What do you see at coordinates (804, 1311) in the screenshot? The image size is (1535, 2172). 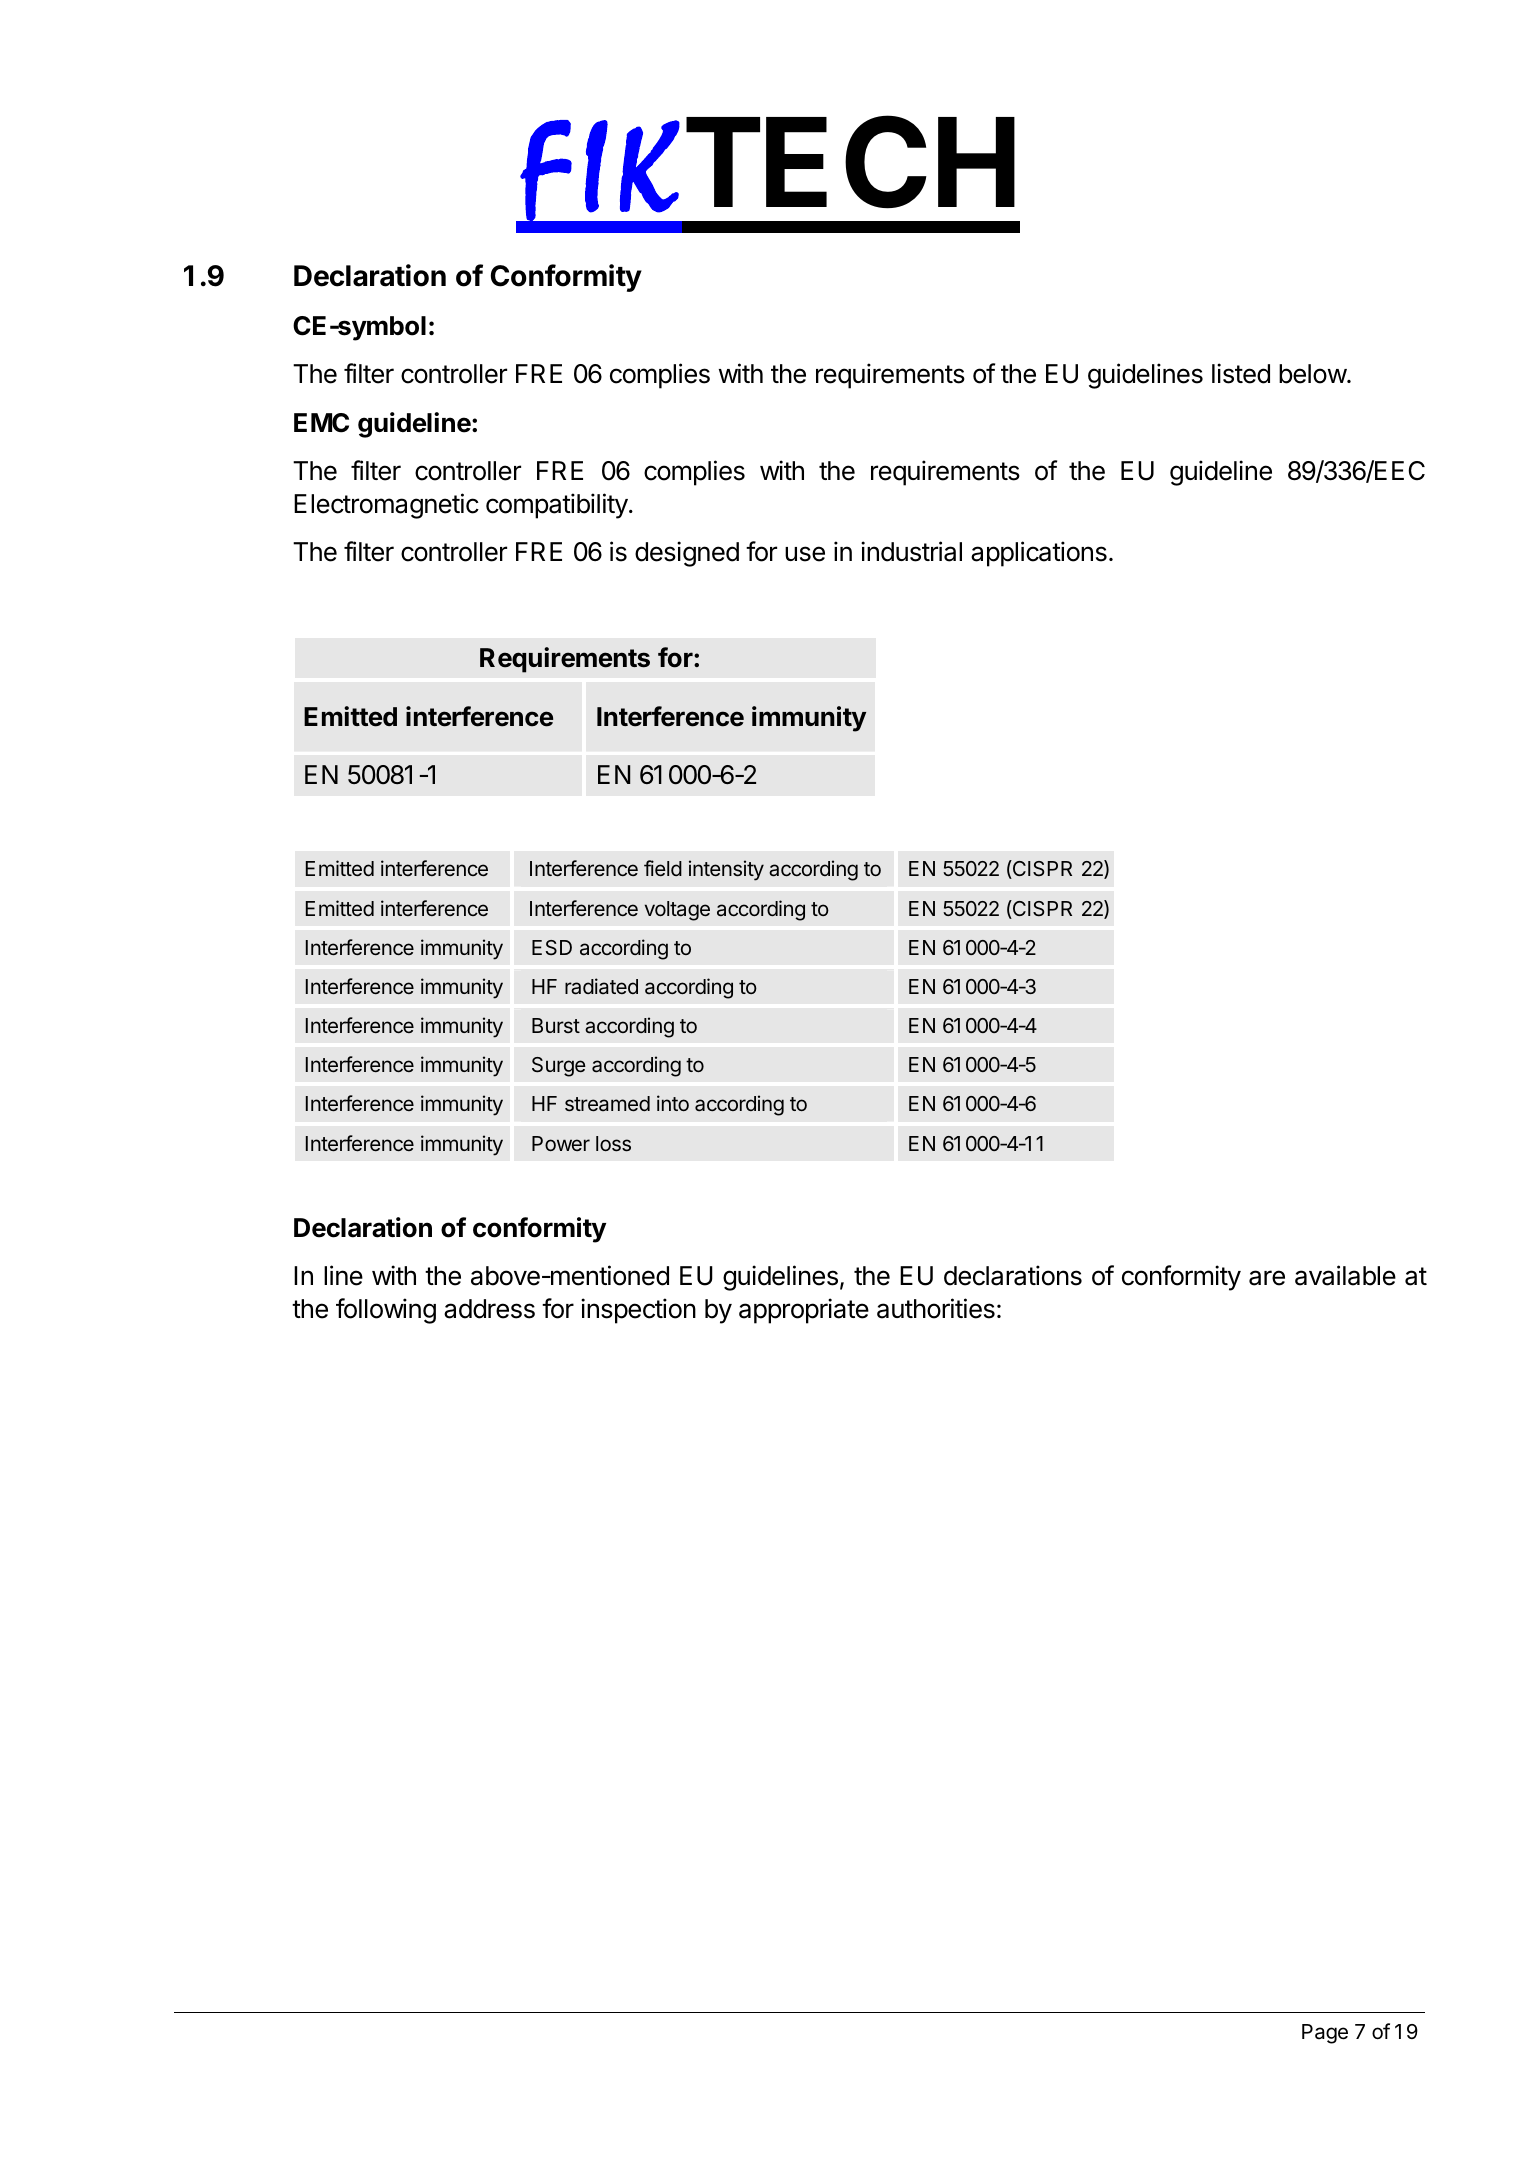 I see `appropriate` at bounding box center [804, 1311].
